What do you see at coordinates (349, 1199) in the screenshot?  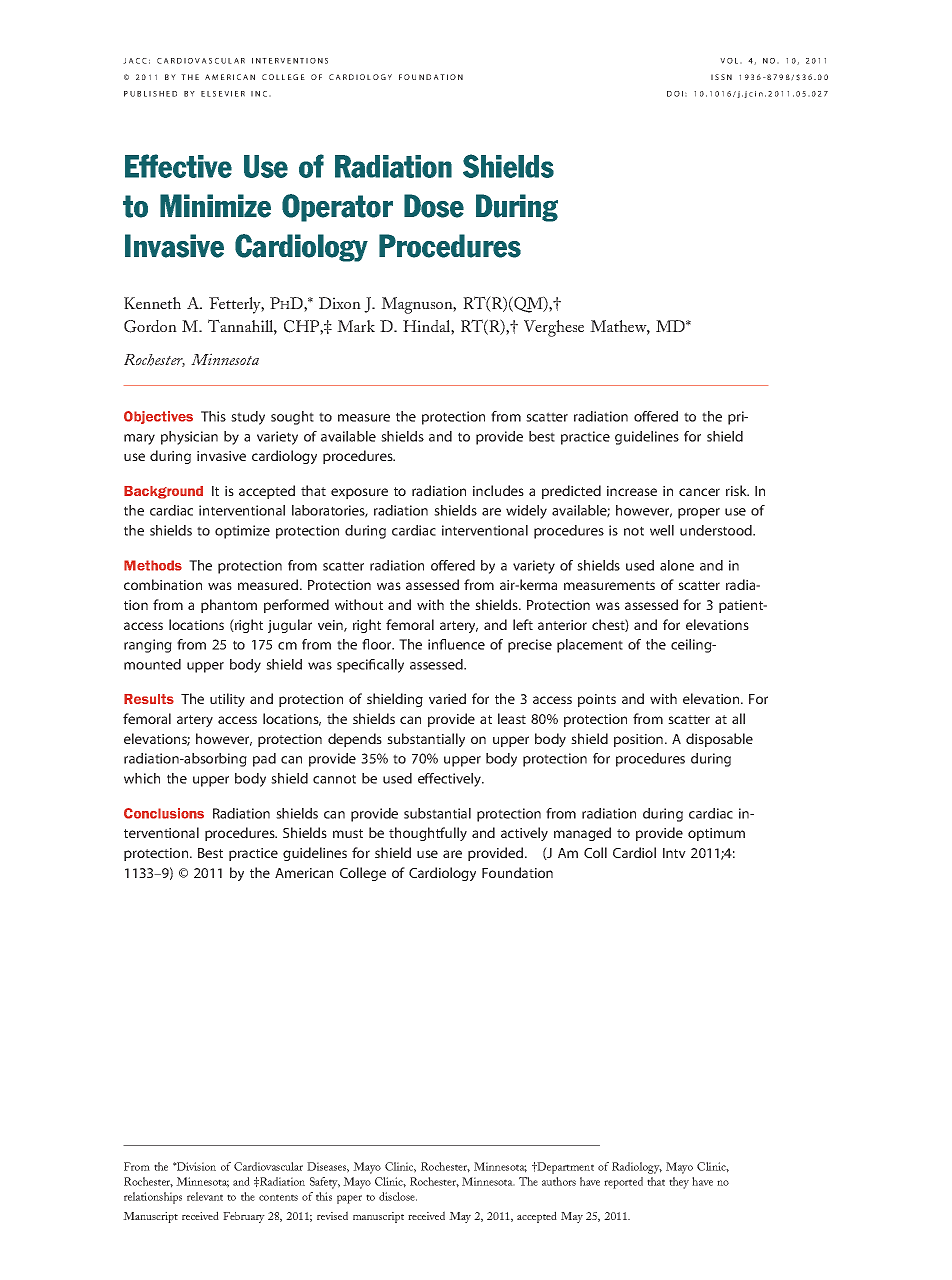 I see `paper` at bounding box center [349, 1199].
